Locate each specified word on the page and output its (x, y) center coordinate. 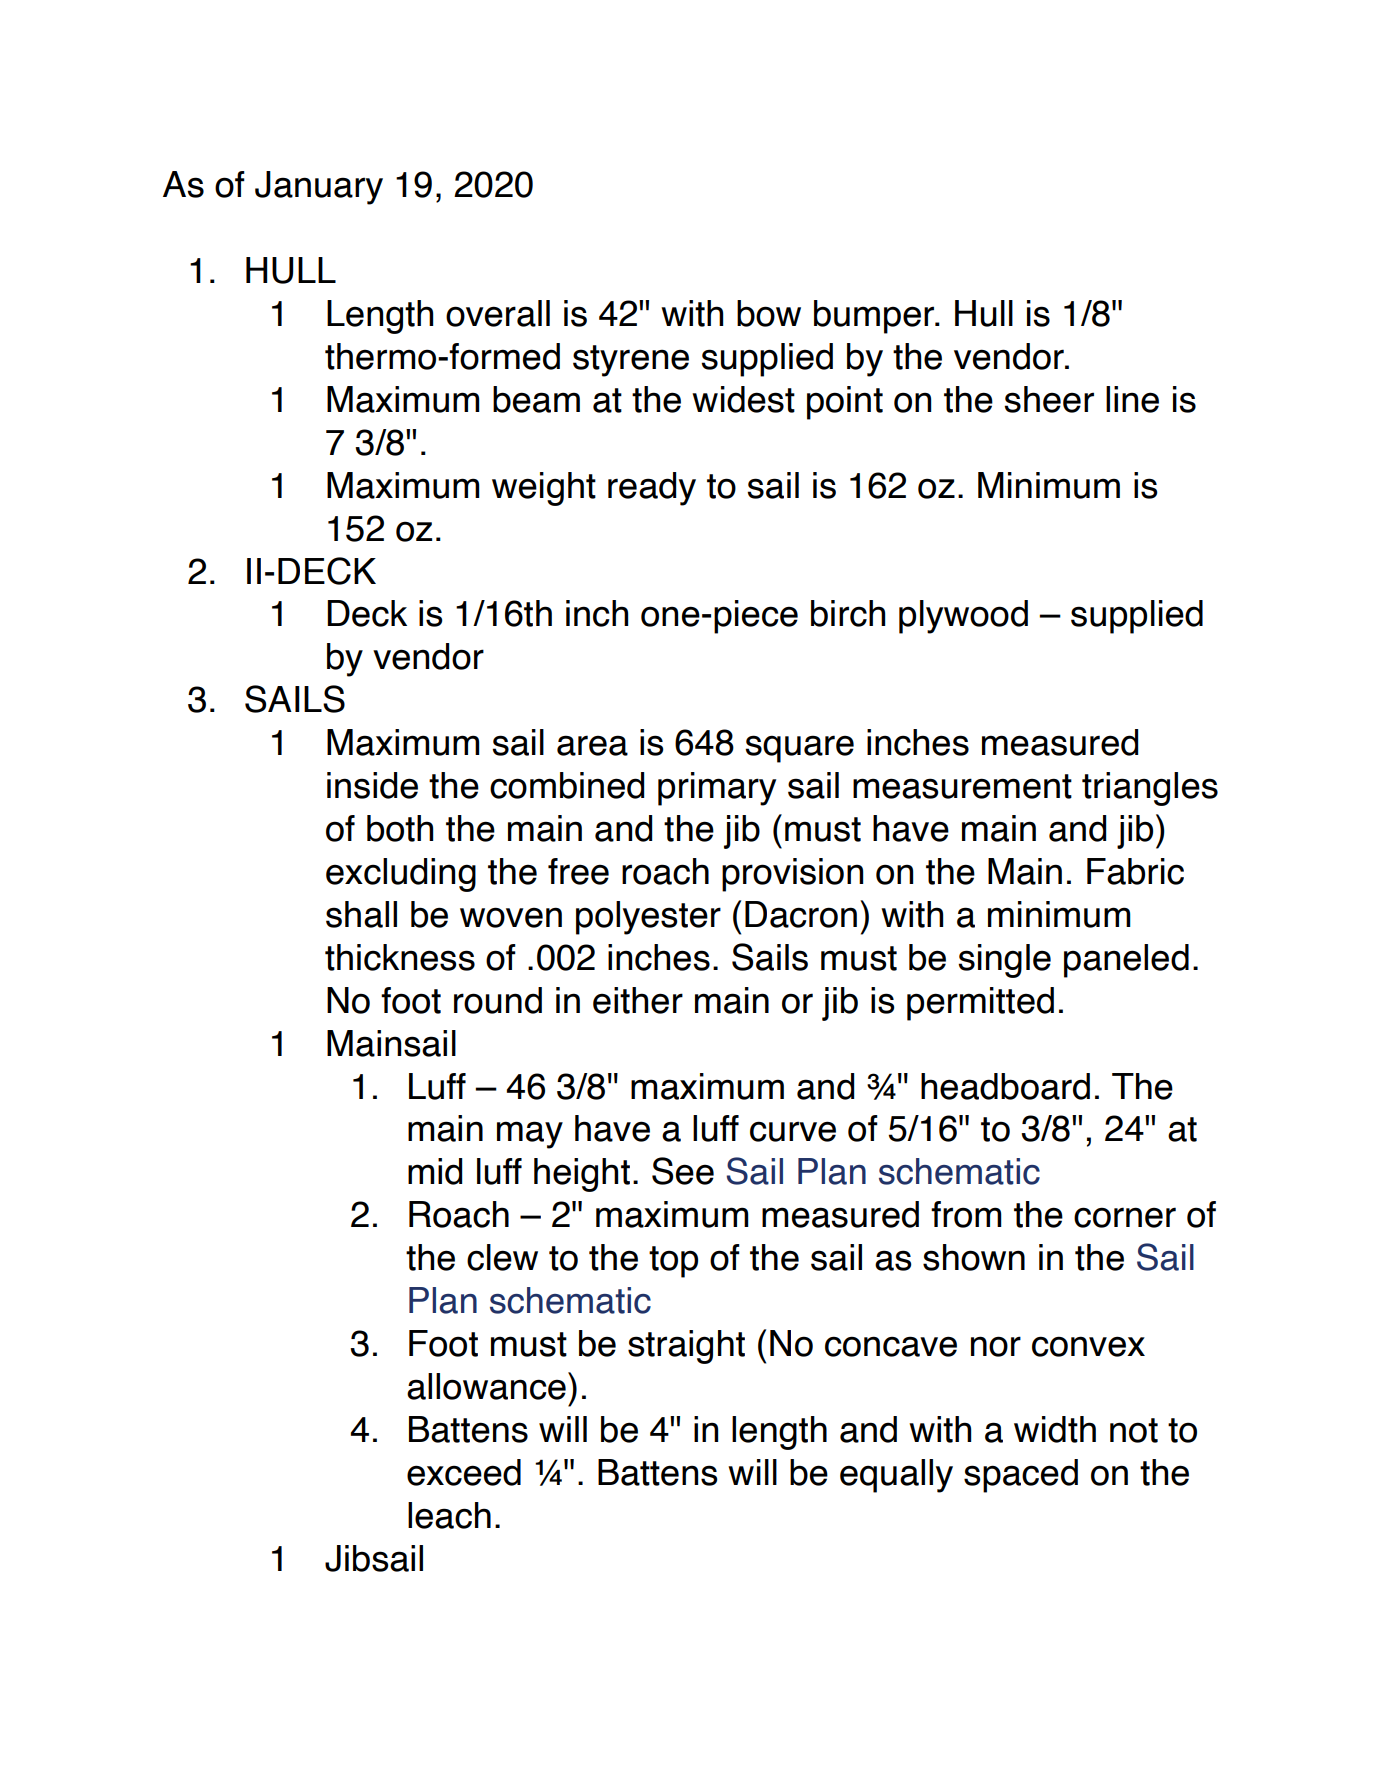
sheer (1049, 399)
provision (792, 875)
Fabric (1135, 871)
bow (769, 313)
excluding (401, 875)
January (319, 188)
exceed (464, 1472)
